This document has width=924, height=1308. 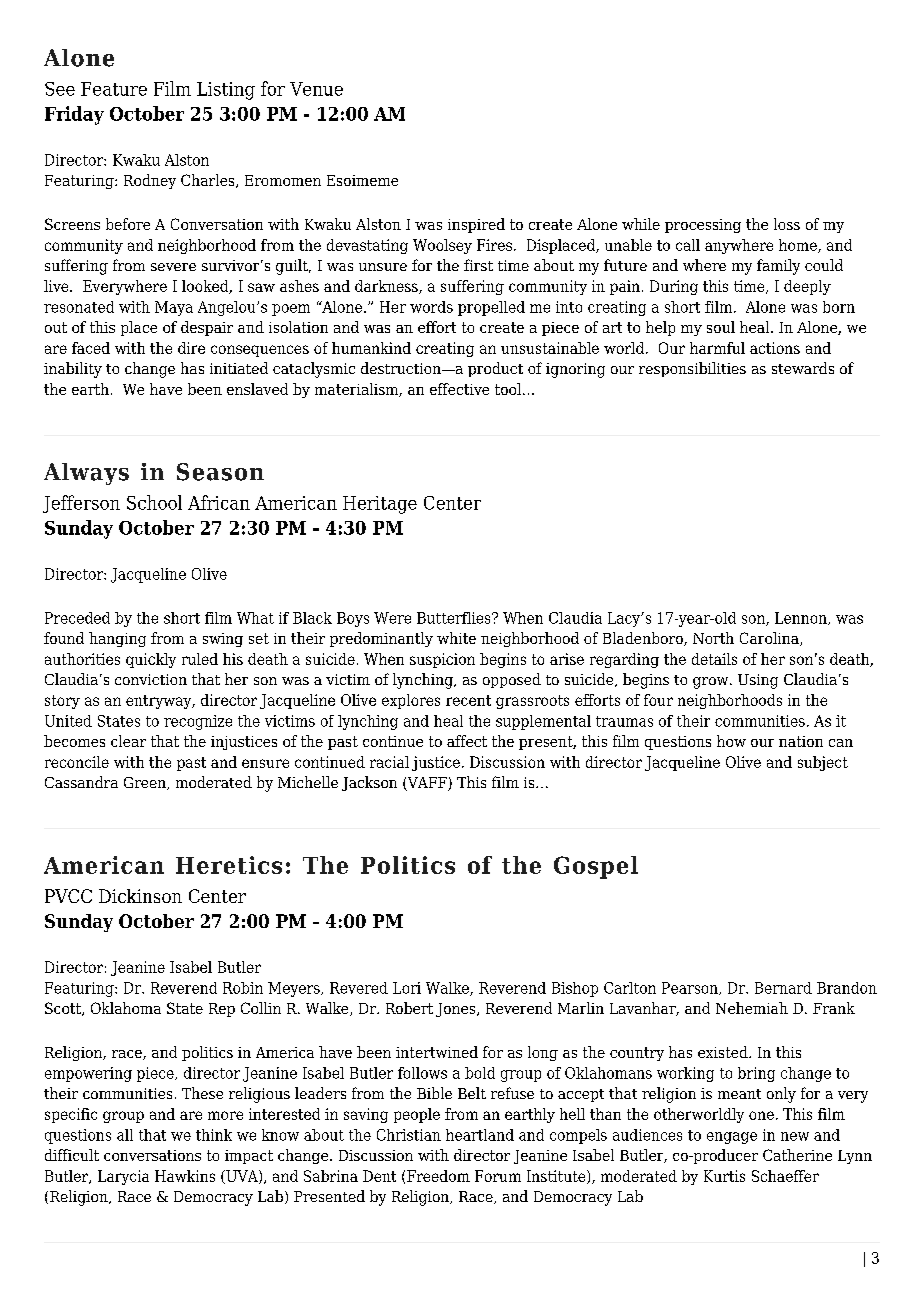 I want to click on effective, so click(x=459, y=389).
